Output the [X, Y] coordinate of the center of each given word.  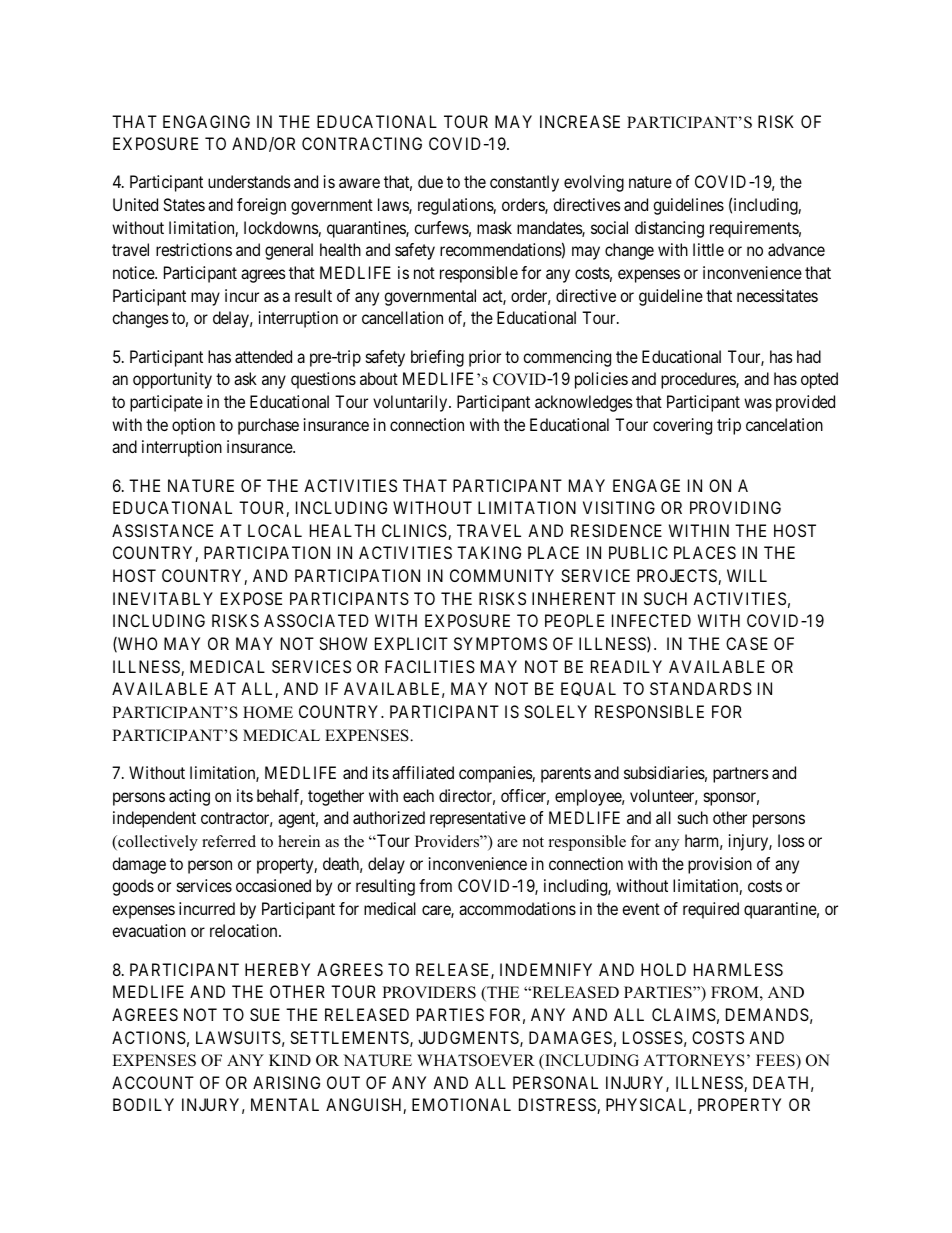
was [758, 403]
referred [229, 841]
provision [720, 865]
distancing [669, 229]
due [430, 181]
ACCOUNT [153, 1082]
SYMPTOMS [500, 643]
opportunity [172, 380]
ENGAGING [206, 121]
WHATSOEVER [476, 1060]
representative [478, 819]
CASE [747, 643]
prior [485, 358]
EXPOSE [251, 598]
